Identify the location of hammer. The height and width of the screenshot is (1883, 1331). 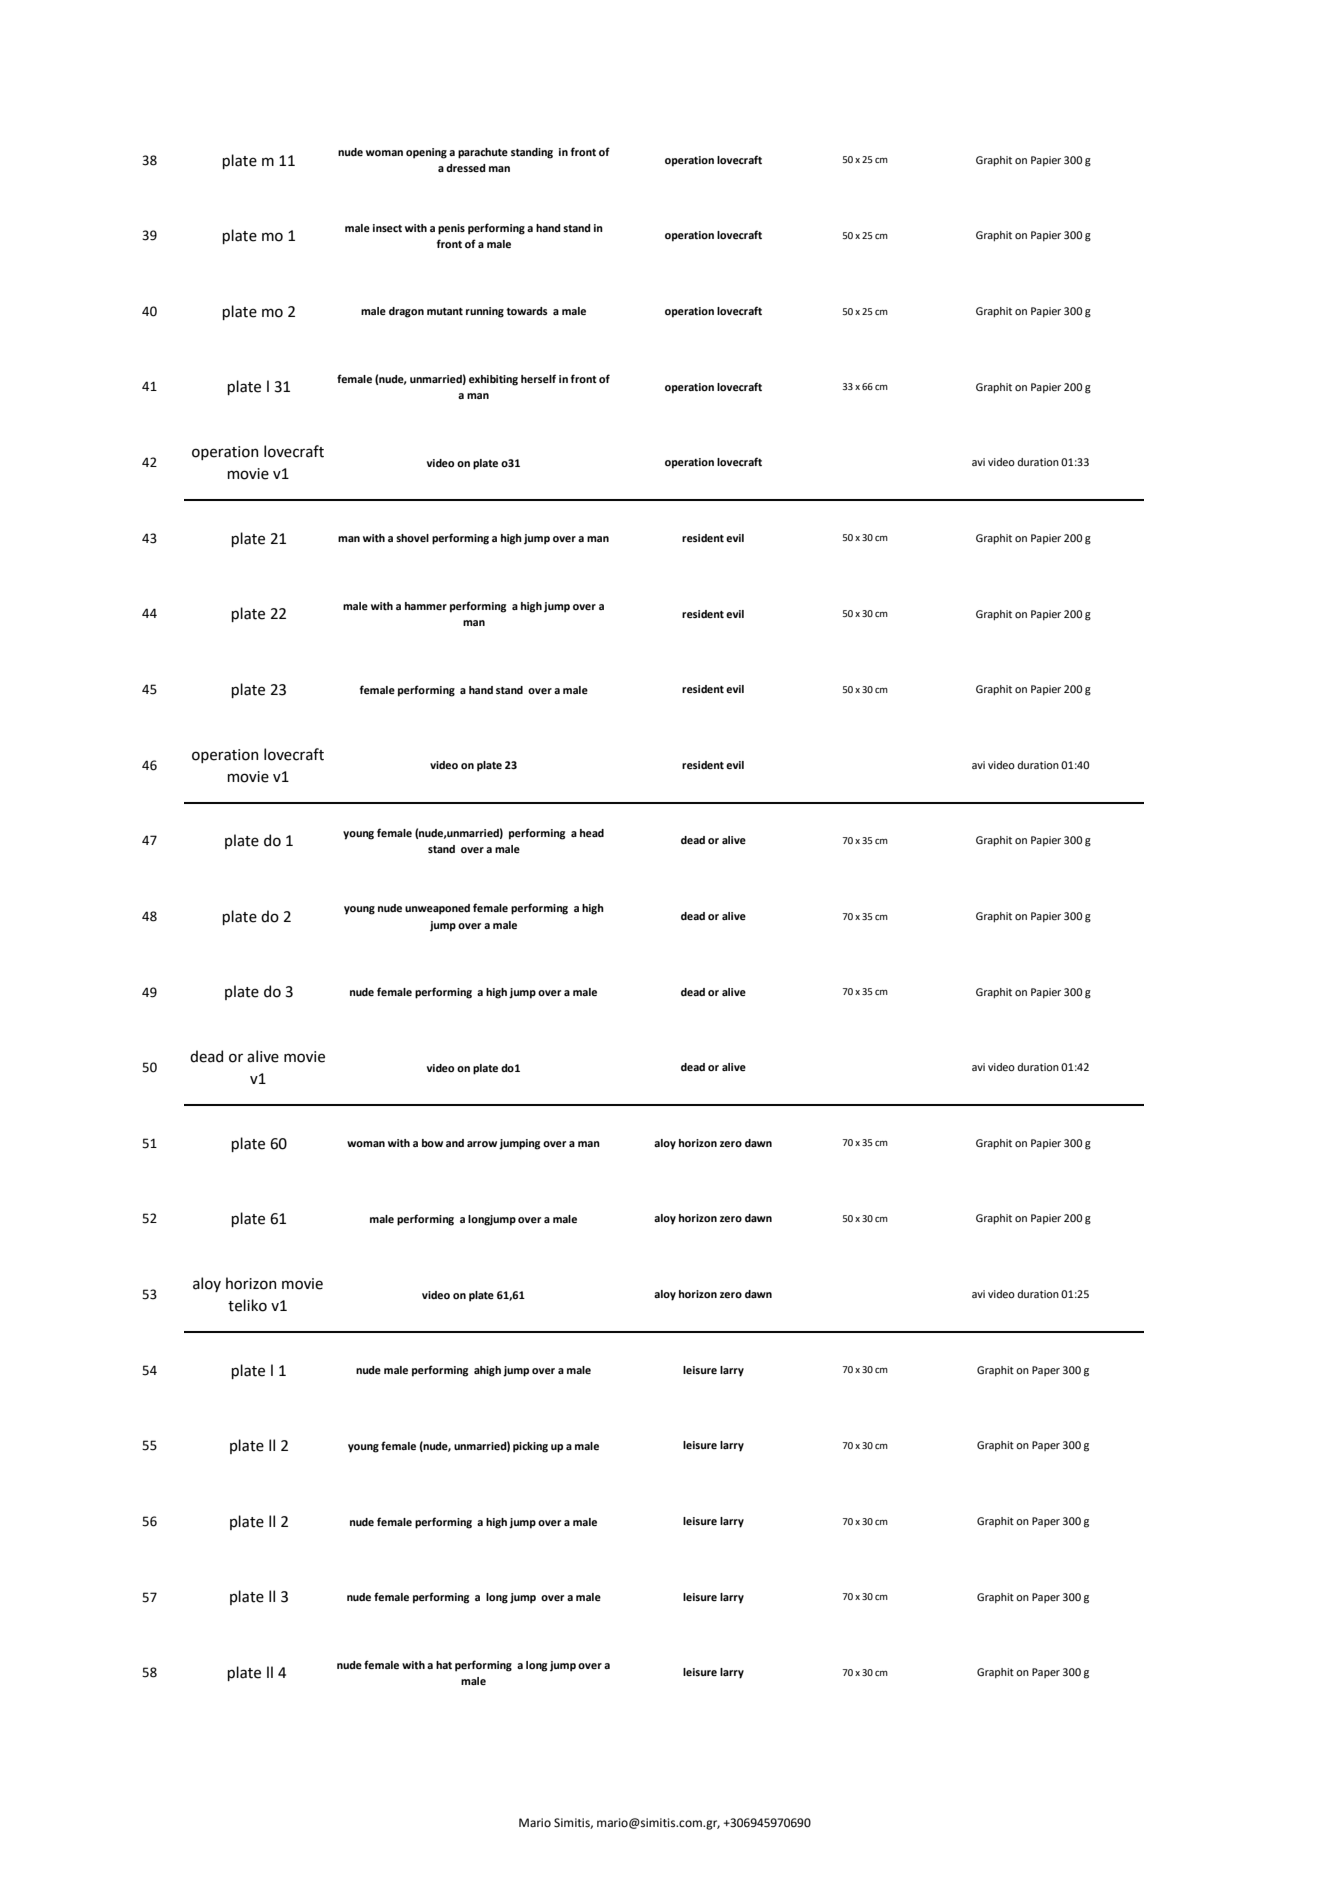
(426, 606).
